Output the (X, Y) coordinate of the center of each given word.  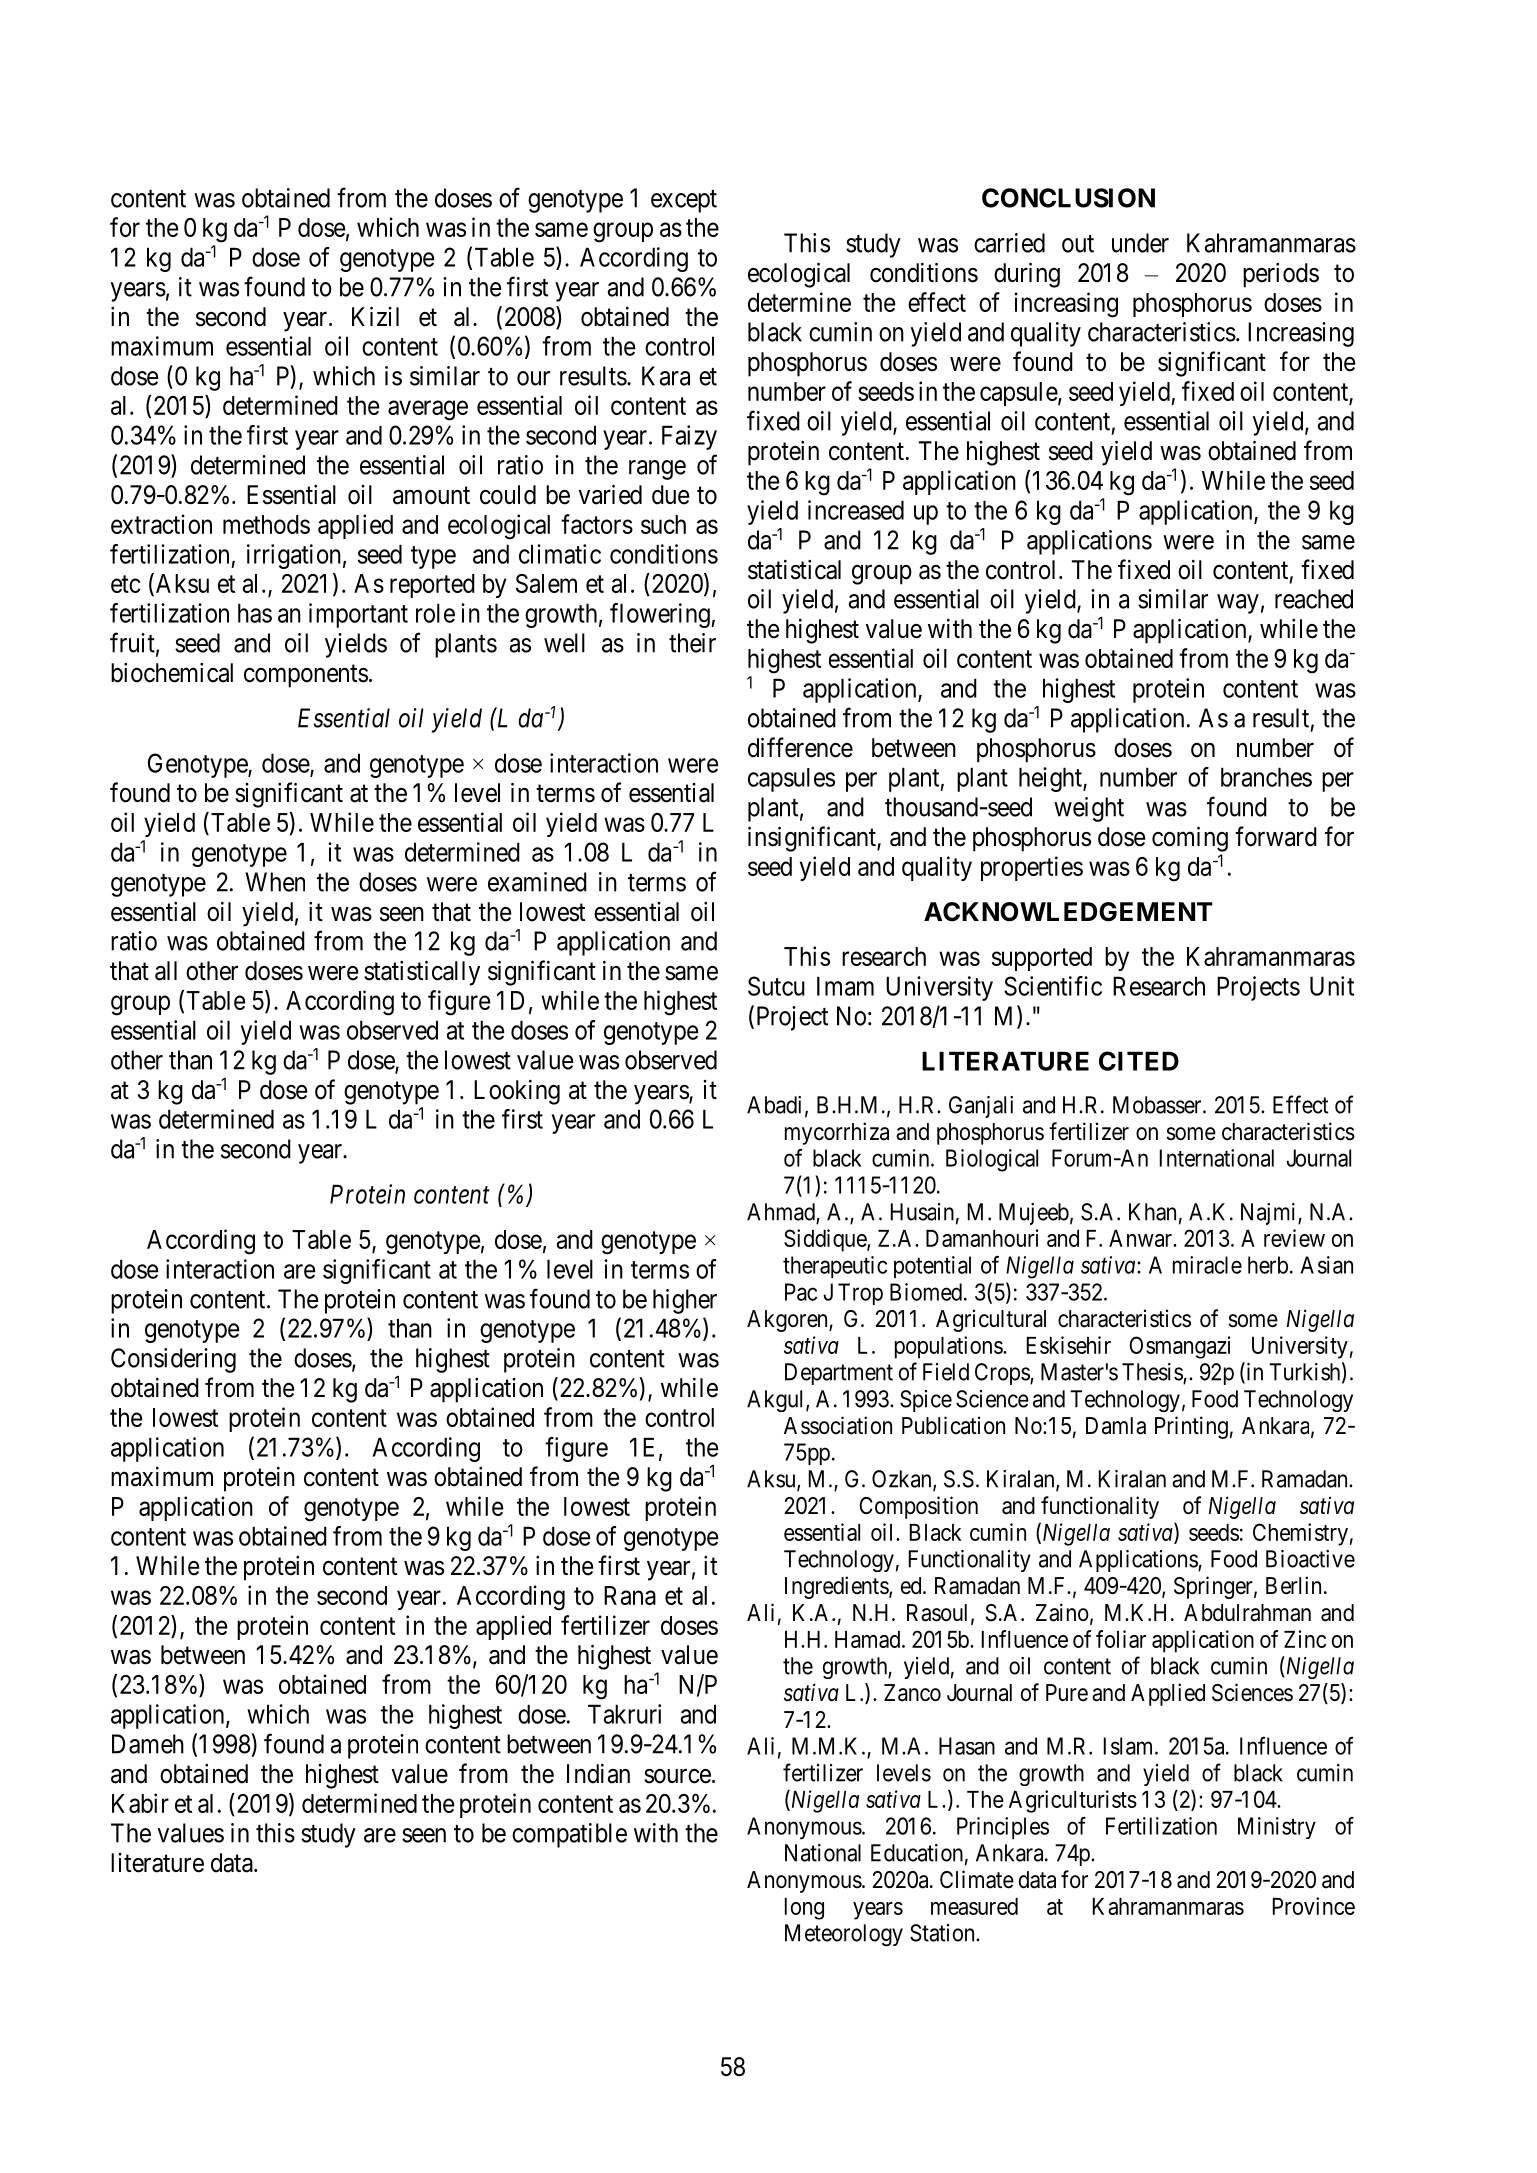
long (804, 1909)
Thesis (1153, 1373)
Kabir (140, 1803)
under (1140, 243)
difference (800, 747)
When (275, 882)
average (428, 410)
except (684, 201)
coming (1190, 839)
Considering (173, 1360)
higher (685, 1301)
